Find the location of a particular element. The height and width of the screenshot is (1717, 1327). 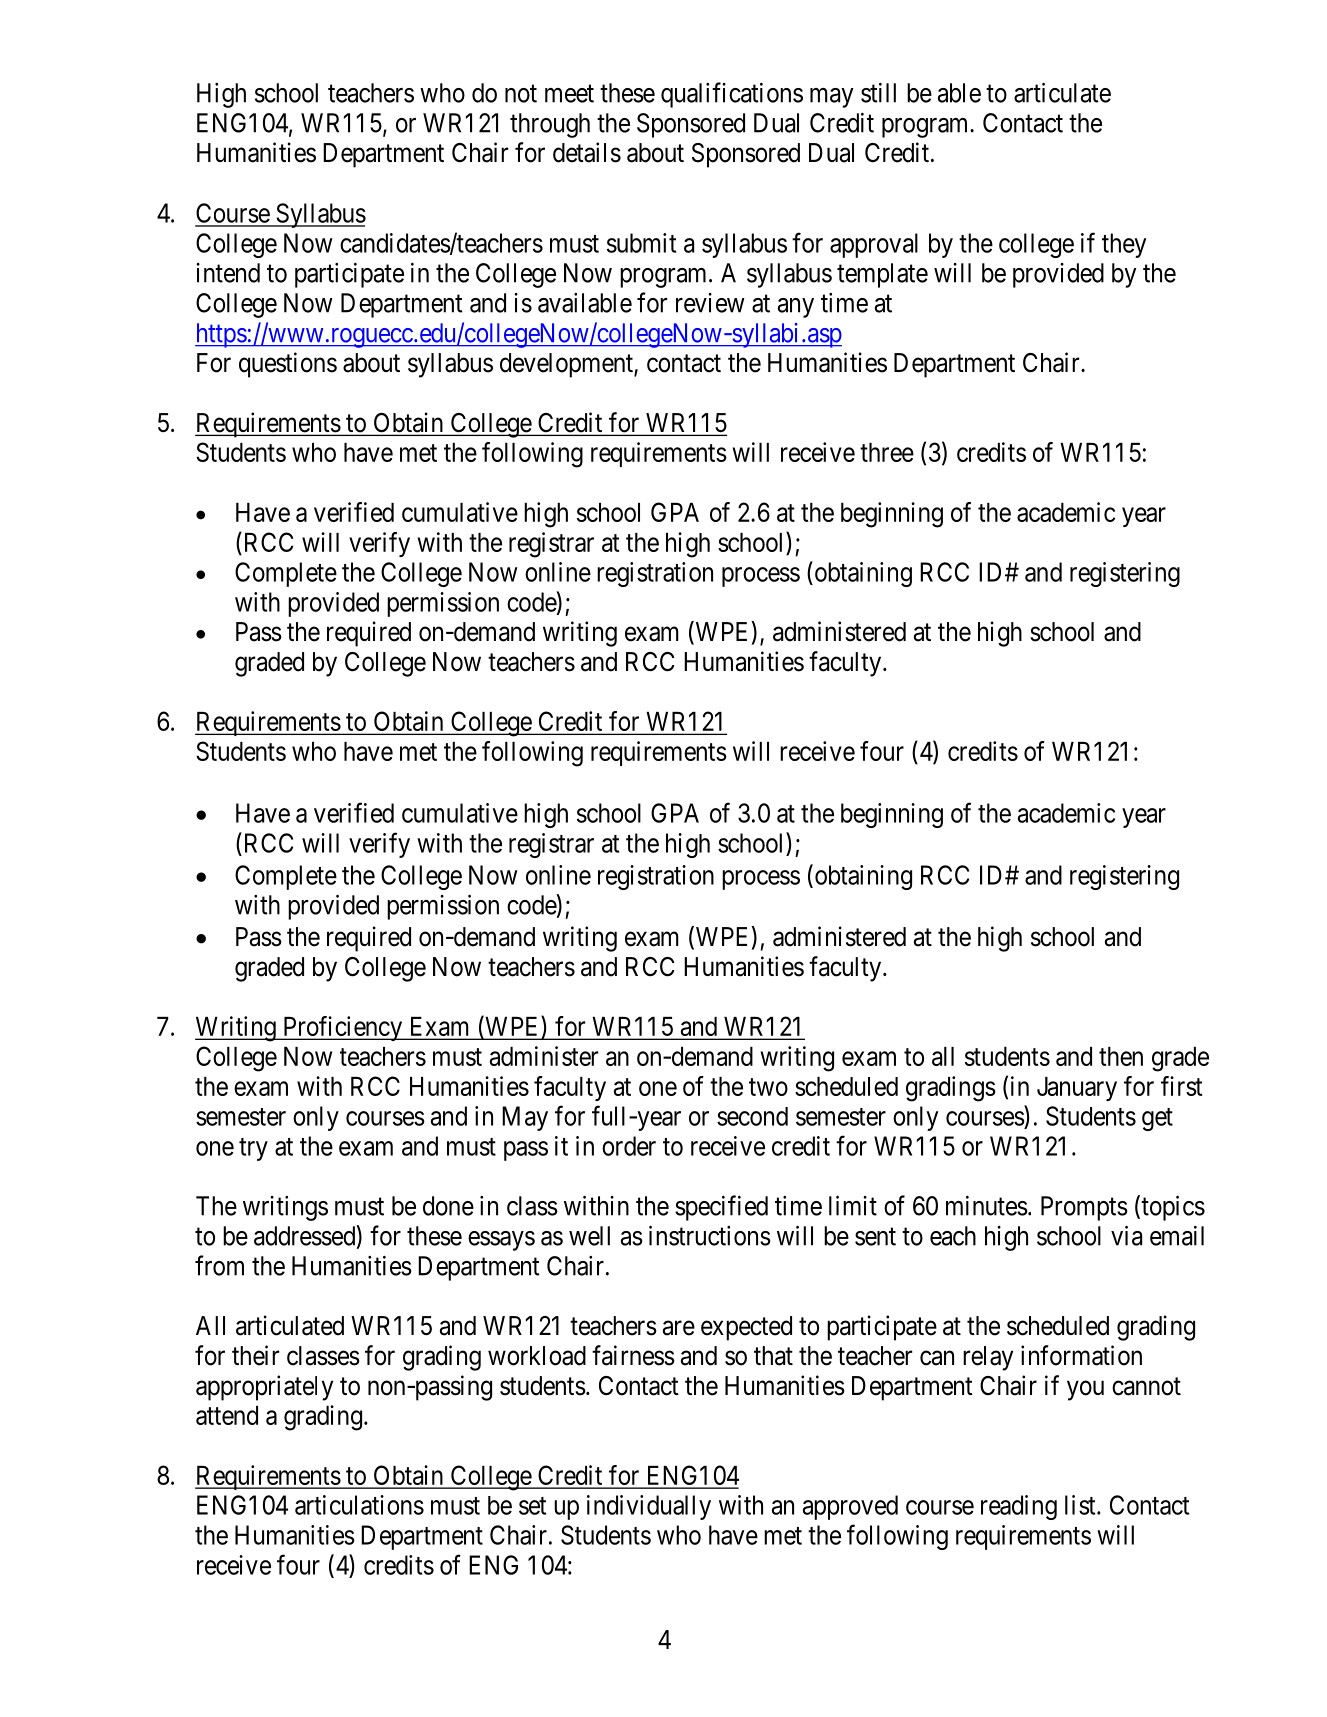

two is located at coordinates (768, 1087).
